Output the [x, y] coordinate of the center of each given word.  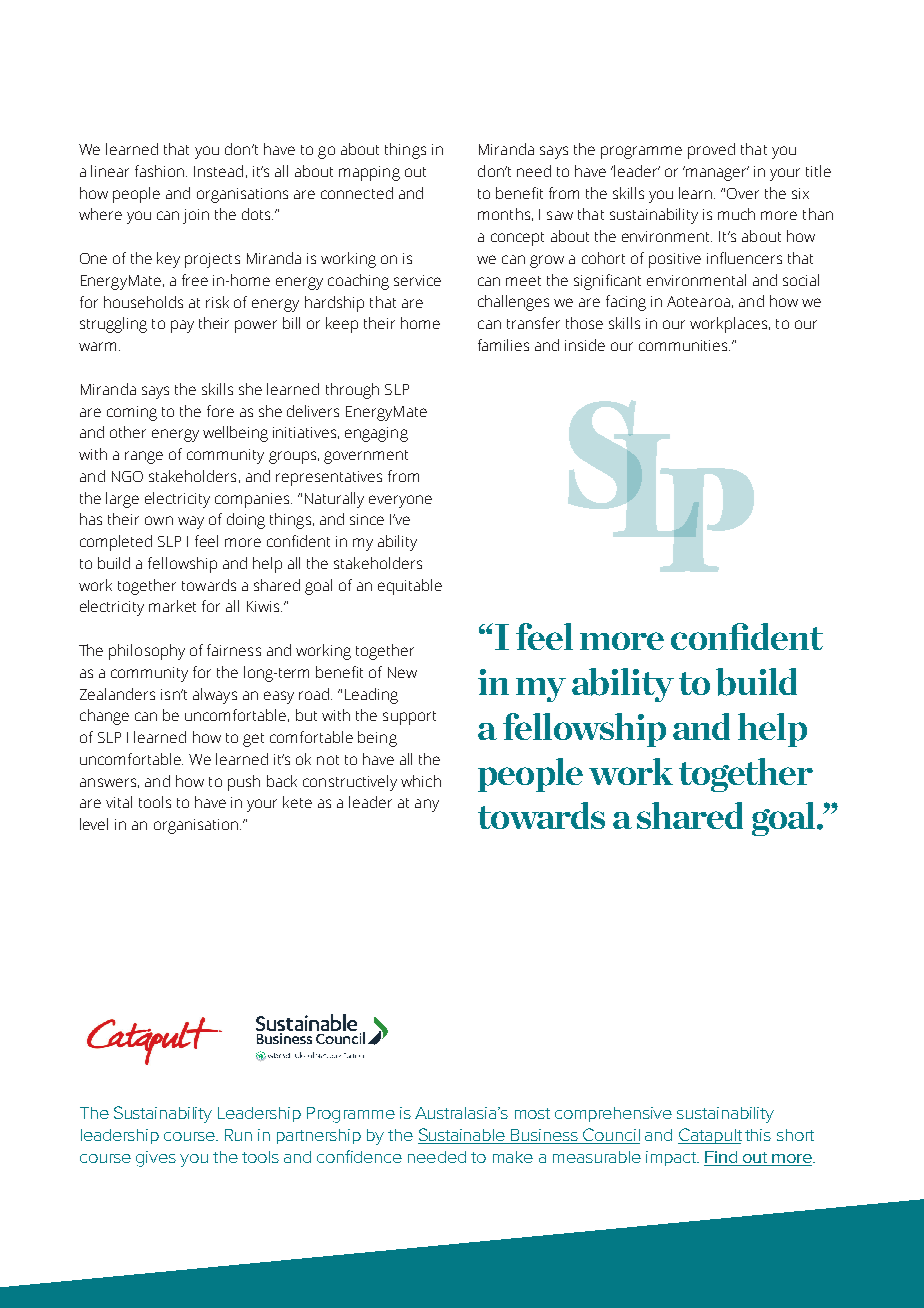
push [244, 783]
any [427, 805]
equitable [410, 587]
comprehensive [613, 1114]
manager [716, 173]
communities [684, 345]
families [503, 345]
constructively [350, 783]
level [94, 824]
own [159, 520]
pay [182, 326]
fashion [161, 171]
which [421, 781]
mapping [369, 173]
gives [156, 1159]
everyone [400, 501]
